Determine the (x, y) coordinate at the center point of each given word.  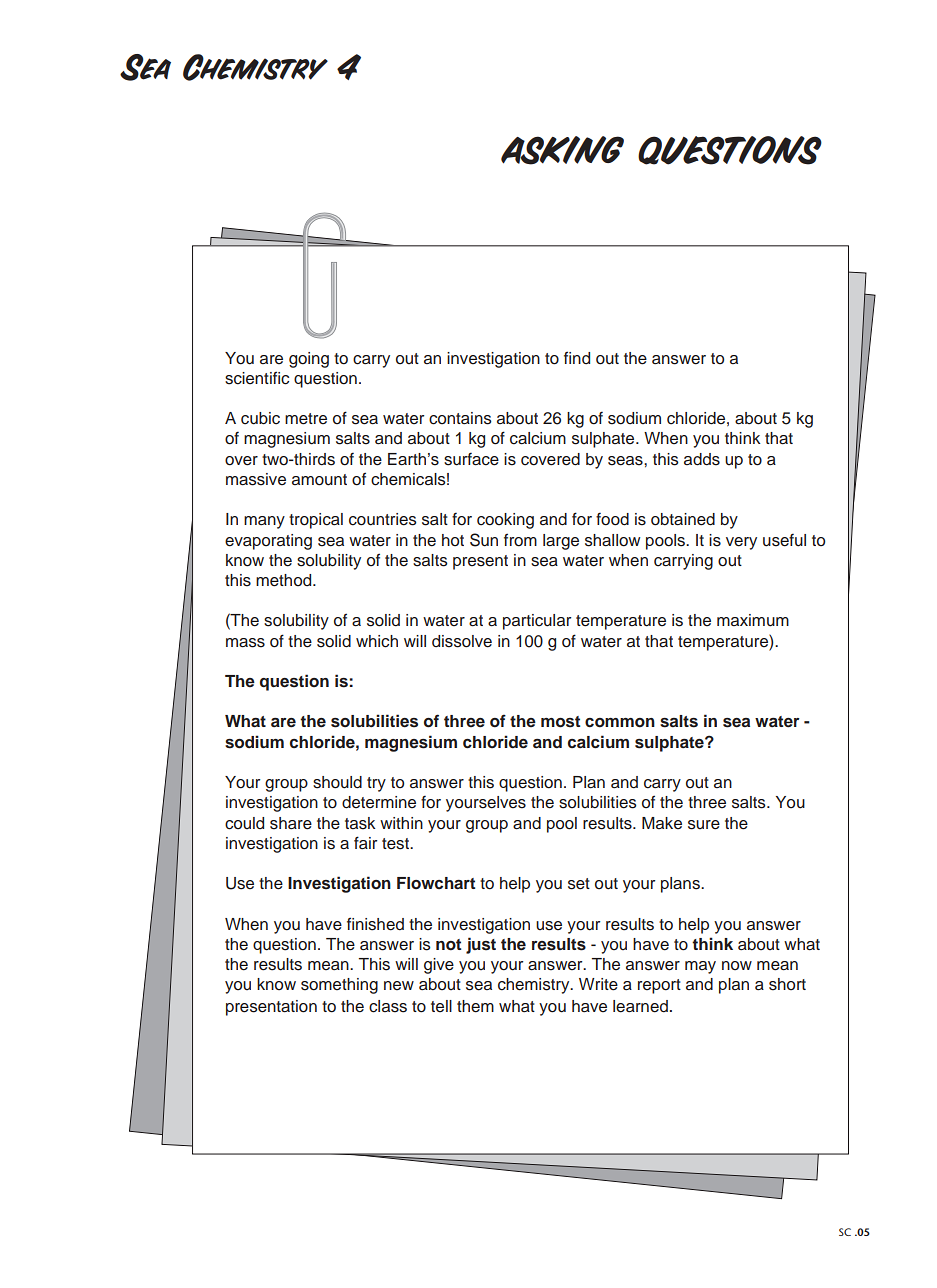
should (337, 782)
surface (471, 459)
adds (702, 459)
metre (306, 419)
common (620, 723)
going (309, 360)
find (577, 357)
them (475, 1006)
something (339, 986)
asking (562, 150)
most (560, 722)
